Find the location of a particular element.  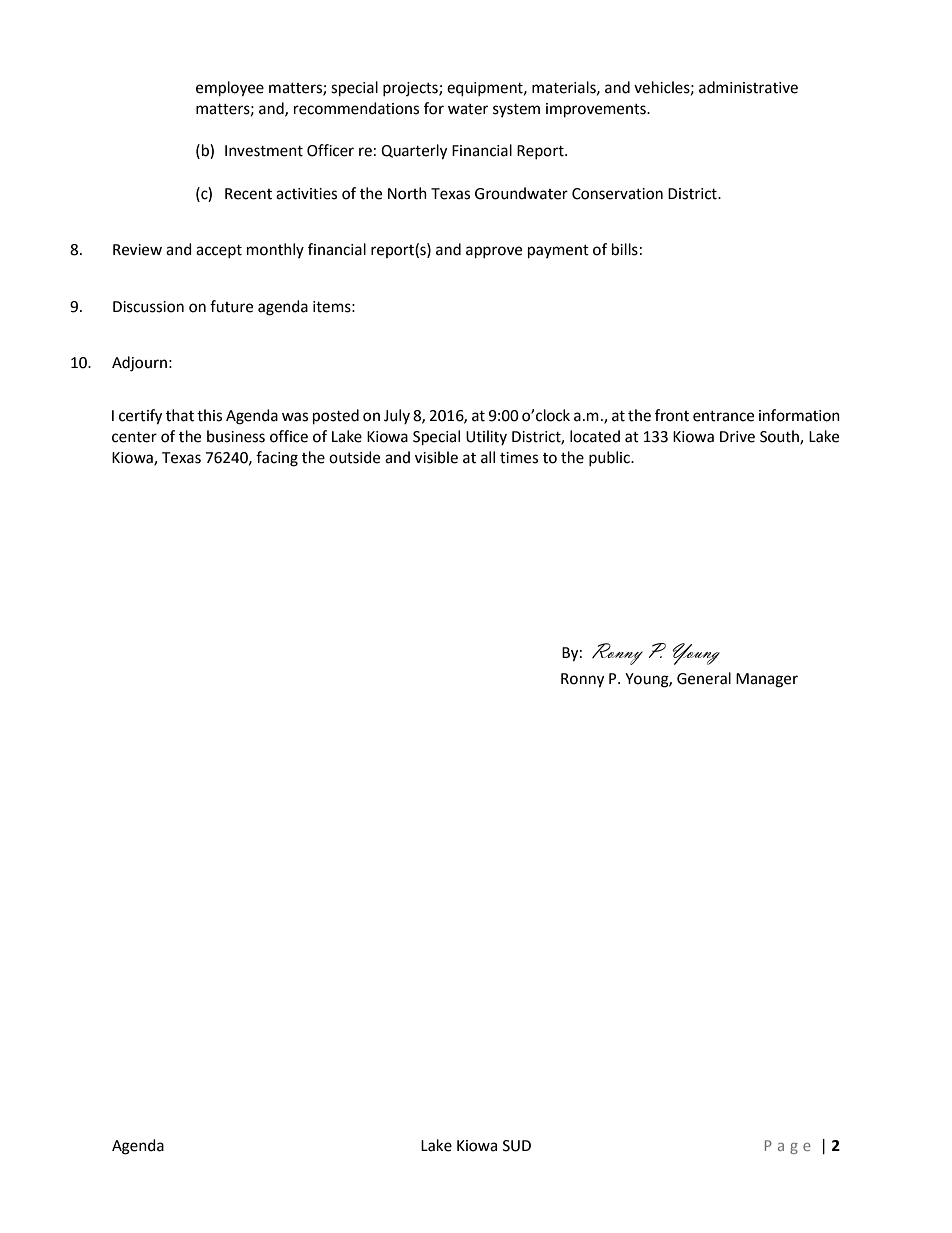

SUD is located at coordinates (517, 1146).
